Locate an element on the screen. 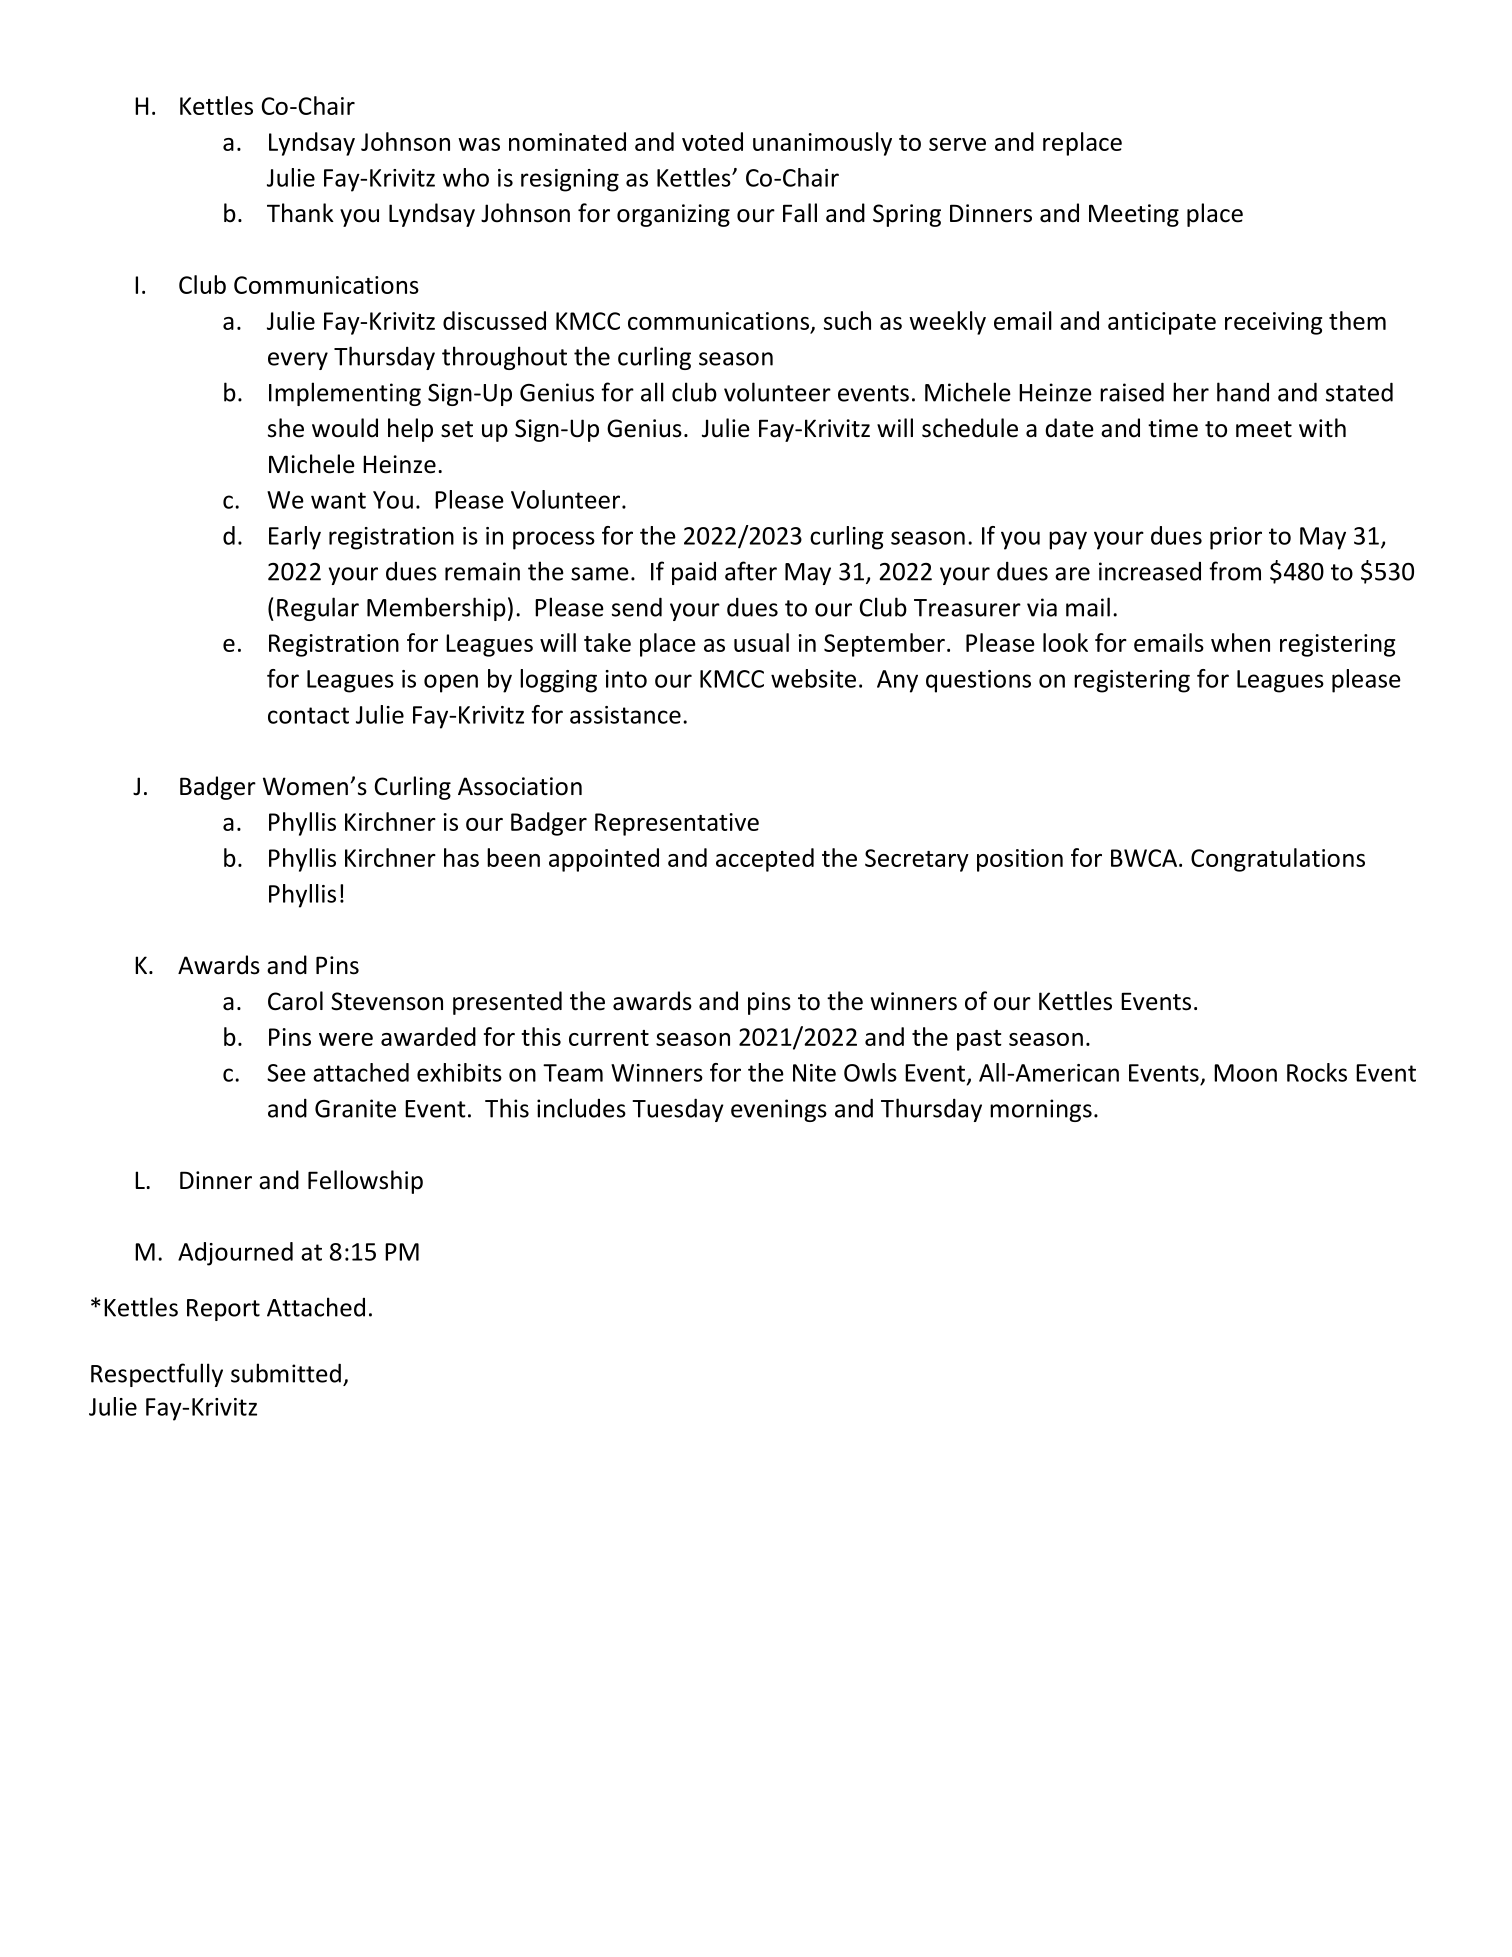  from is located at coordinates (1235, 571).
